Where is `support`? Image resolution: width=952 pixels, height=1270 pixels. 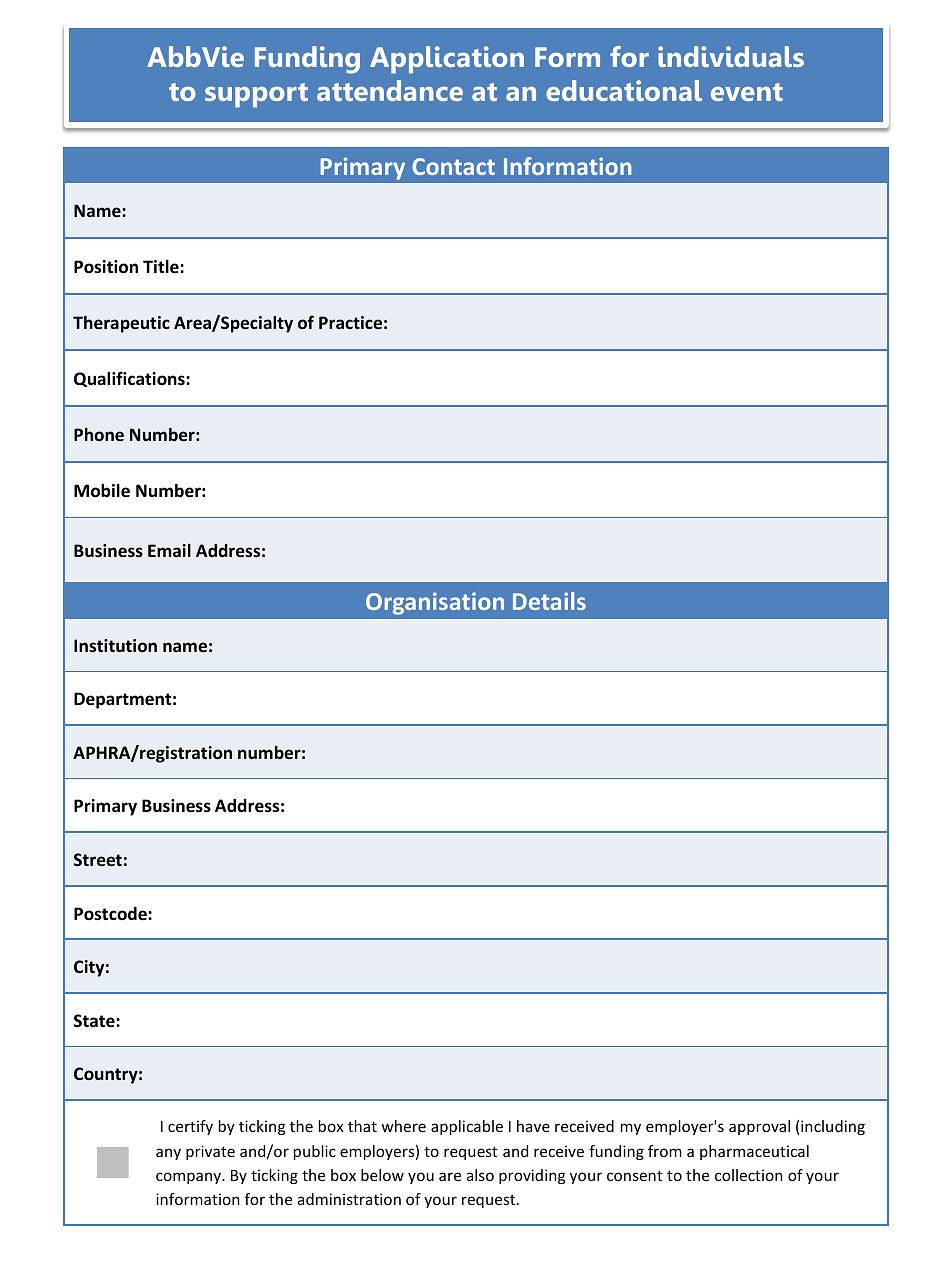
support is located at coordinates (256, 95).
